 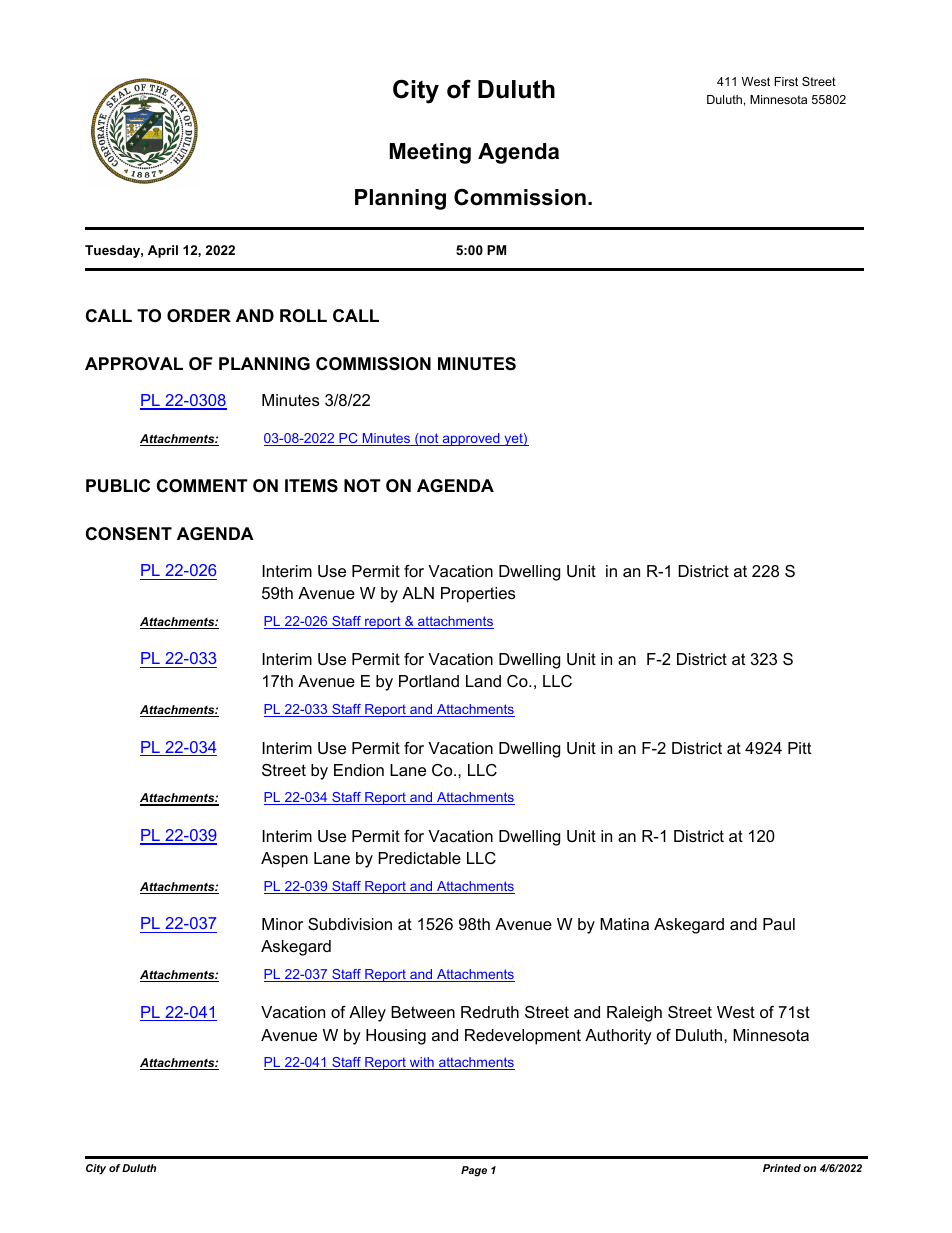 I want to click on Meeting, so click(x=430, y=153).
